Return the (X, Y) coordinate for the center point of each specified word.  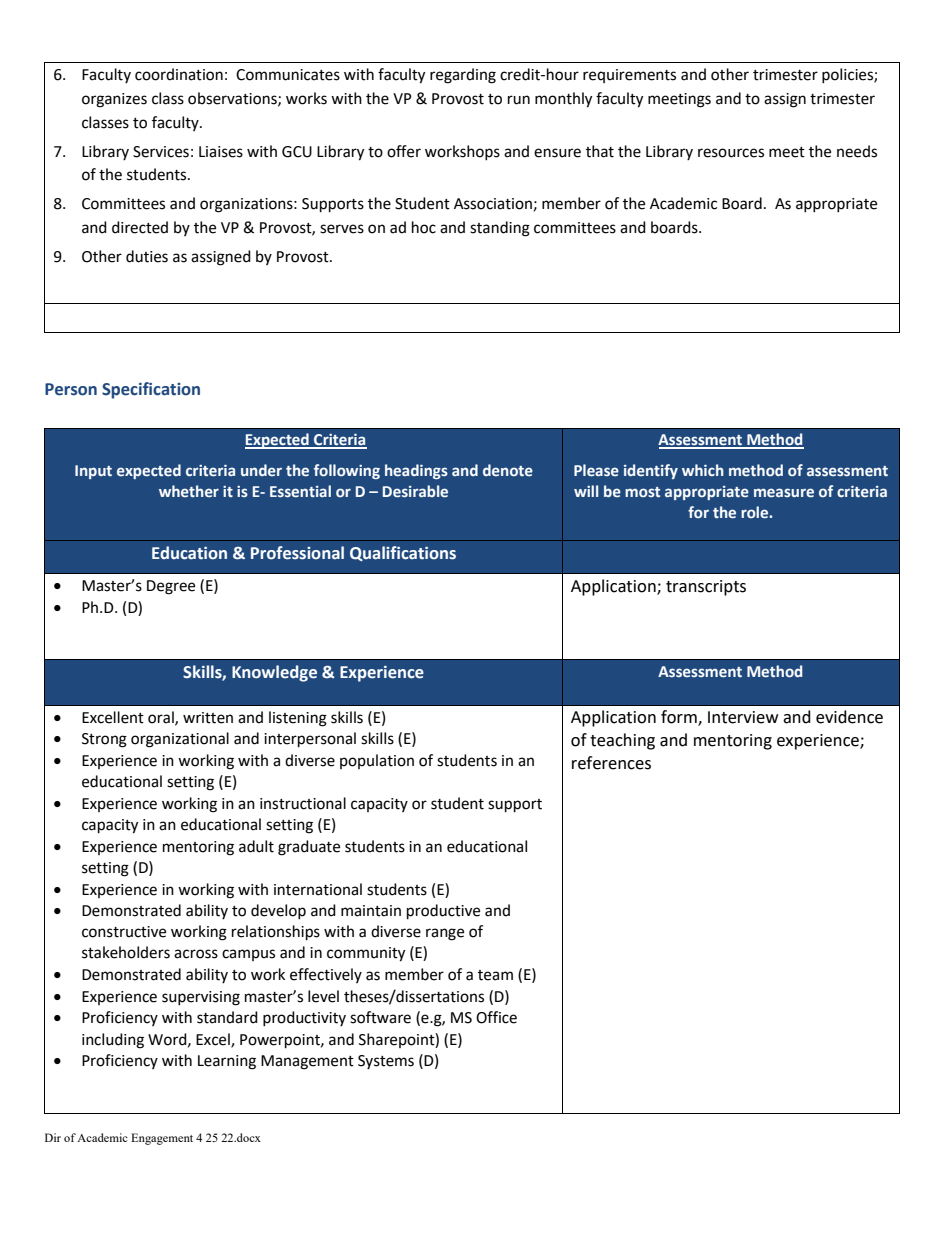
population (377, 761)
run (519, 100)
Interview (743, 717)
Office (496, 1017)
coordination (179, 74)
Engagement (162, 1139)
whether (189, 491)
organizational (180, 740)
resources (731, 153)
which (703, 470)
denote (508, 470)
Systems (386, 1062)
